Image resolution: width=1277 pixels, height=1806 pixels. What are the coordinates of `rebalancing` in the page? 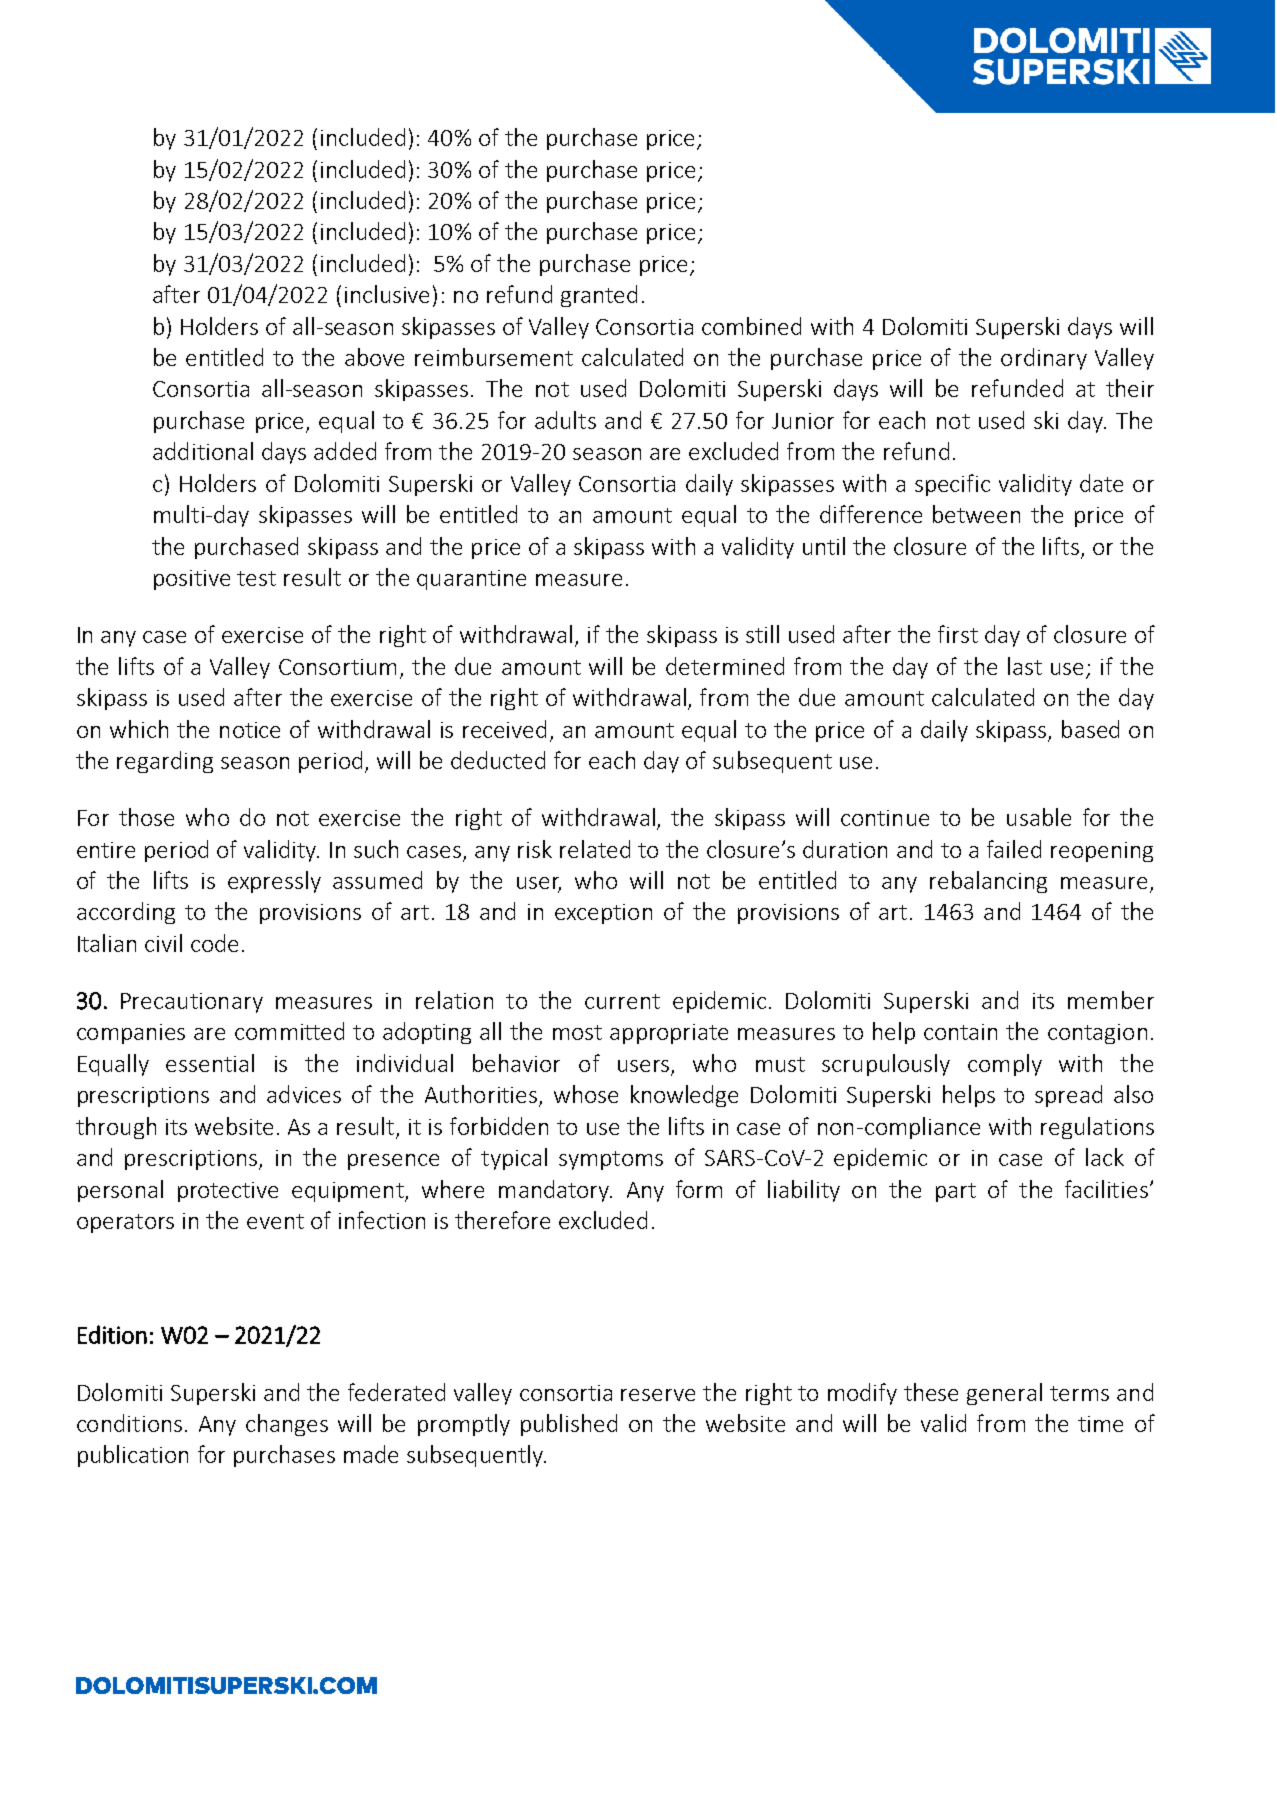 It's located at (988, 882).
